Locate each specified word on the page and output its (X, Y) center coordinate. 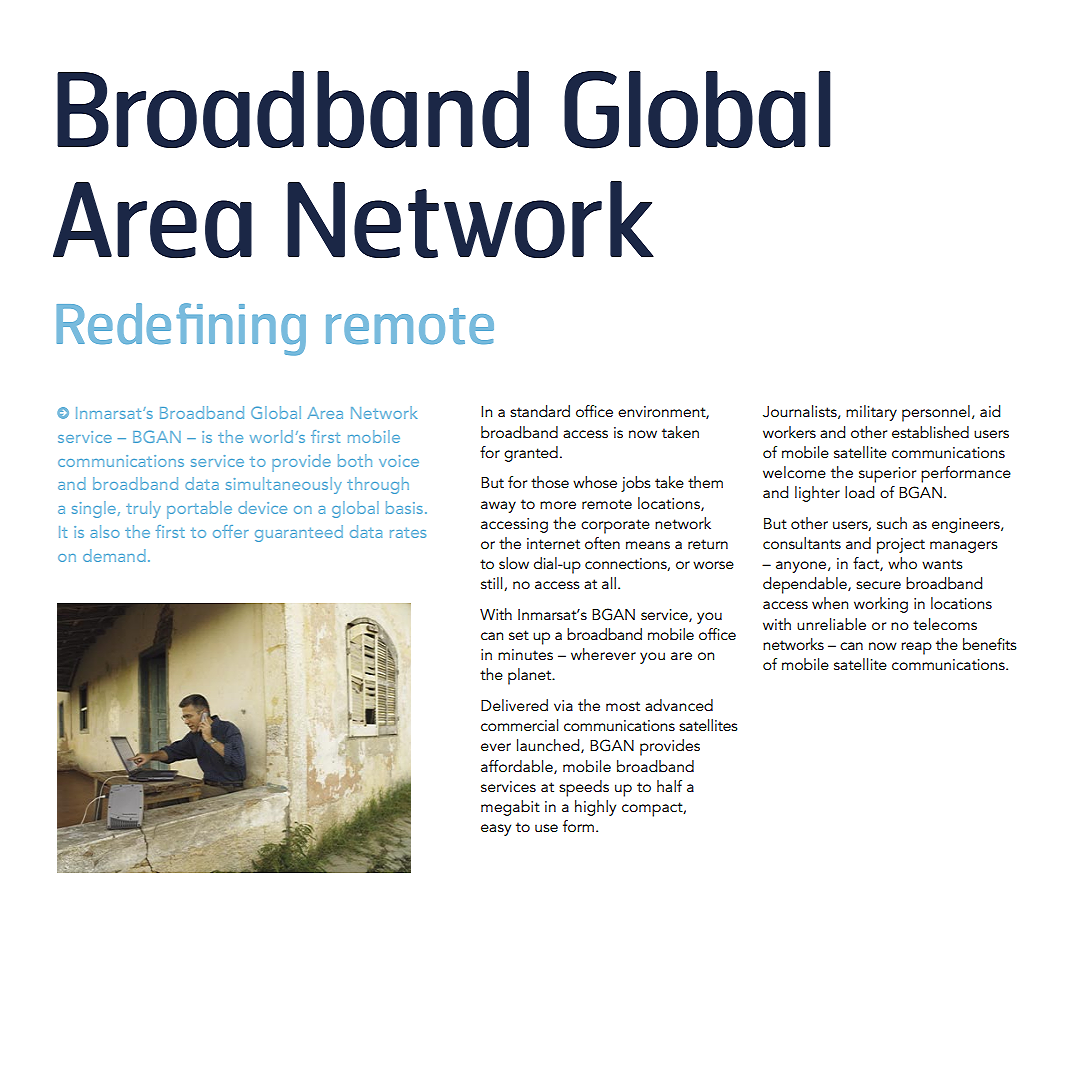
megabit (510, 808)
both (355, 460)
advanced (679, 705)
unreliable (831, 624)
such (892, 523)
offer (231, 531)
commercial (519, 725)
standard (540, 411)
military (871, 413)
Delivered (514, 705)
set (519, 635)
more (558, 505)
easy (496, 830)
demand (114, 555)
